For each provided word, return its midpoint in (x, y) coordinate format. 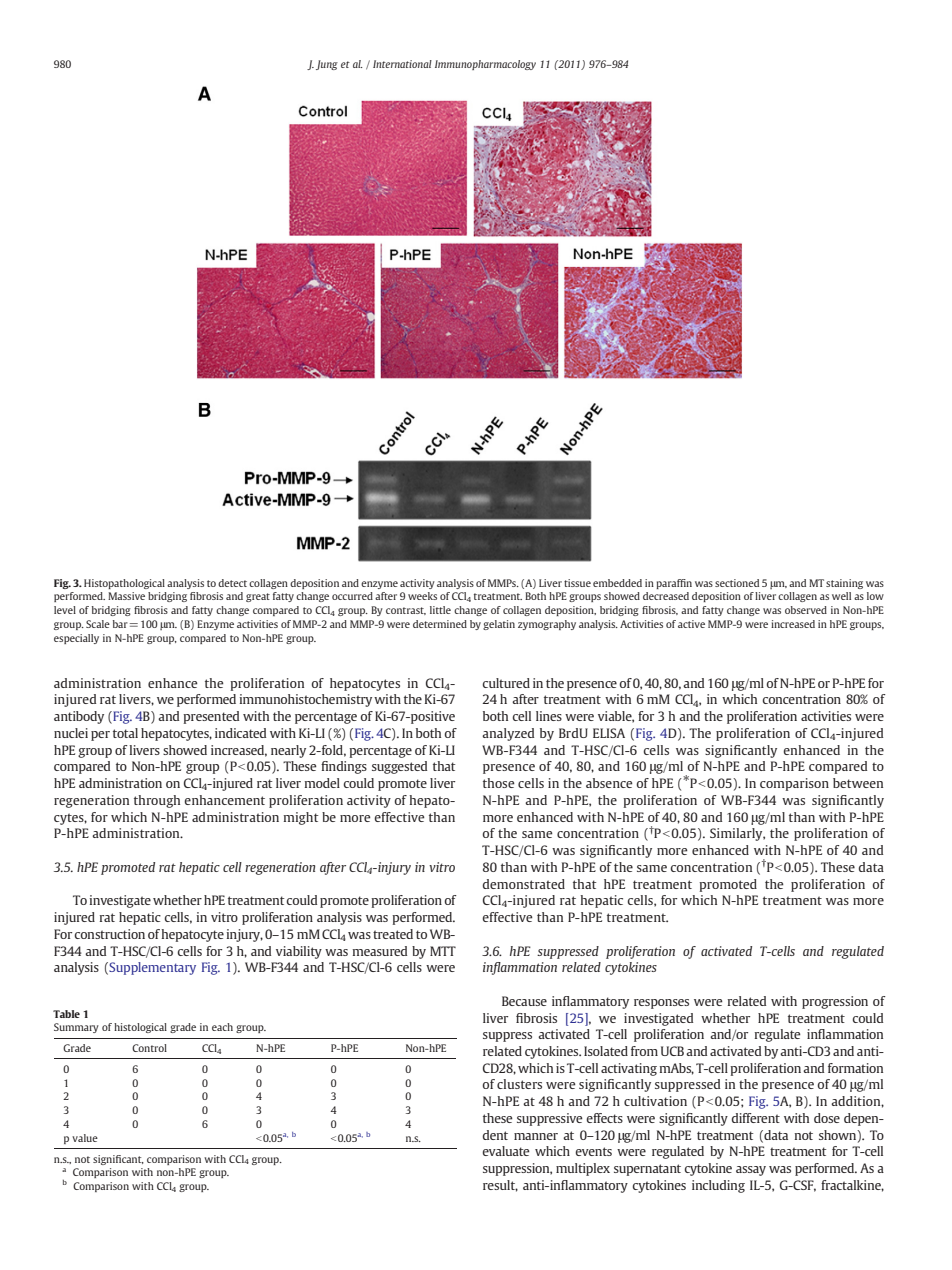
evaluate (506, 1151)
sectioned (737, 583)
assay (751, 1171)
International (402, 64)
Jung (327, 65)
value (85, 1138)
